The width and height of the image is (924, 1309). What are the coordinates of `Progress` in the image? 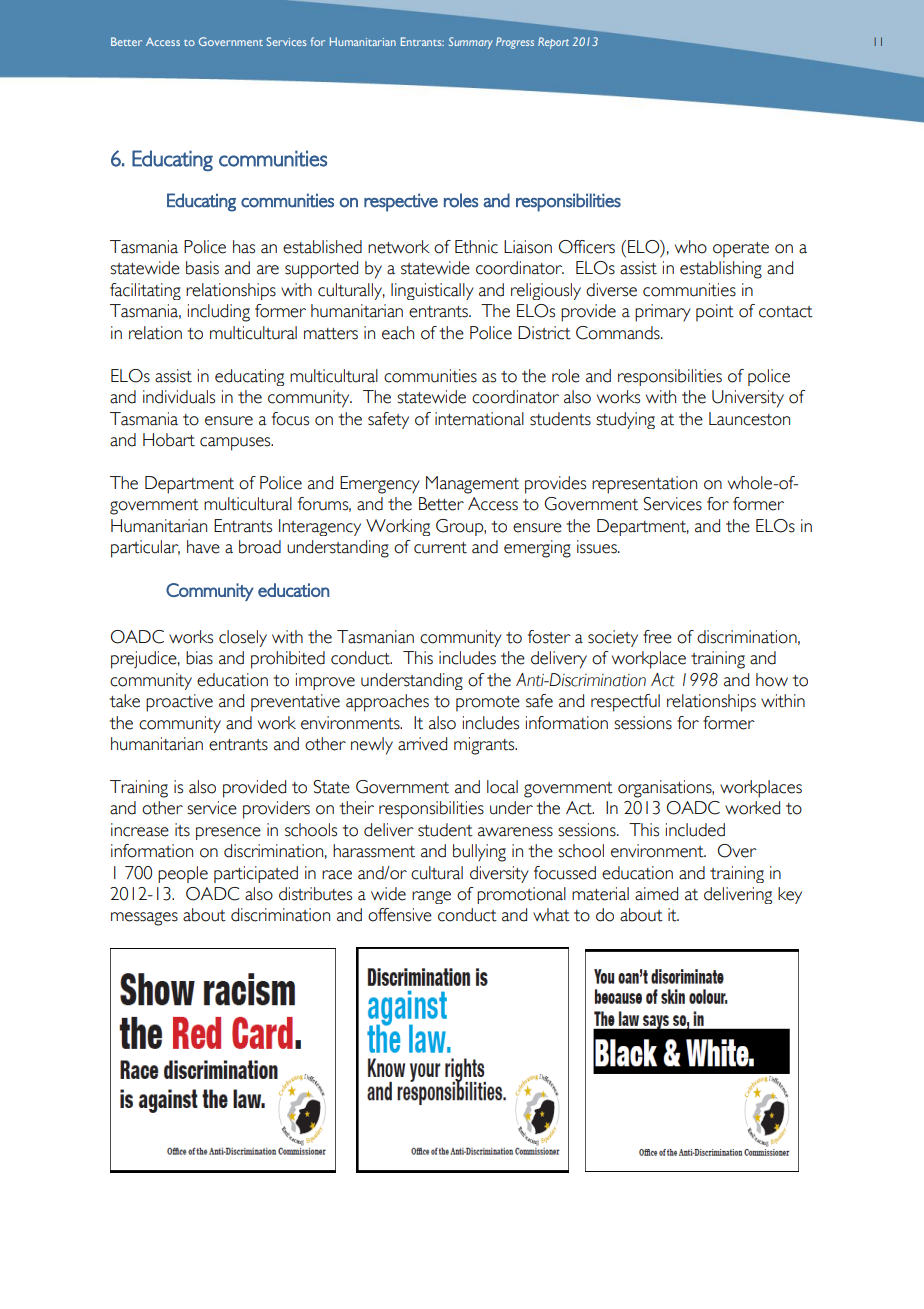 It's located at (515, 43).
